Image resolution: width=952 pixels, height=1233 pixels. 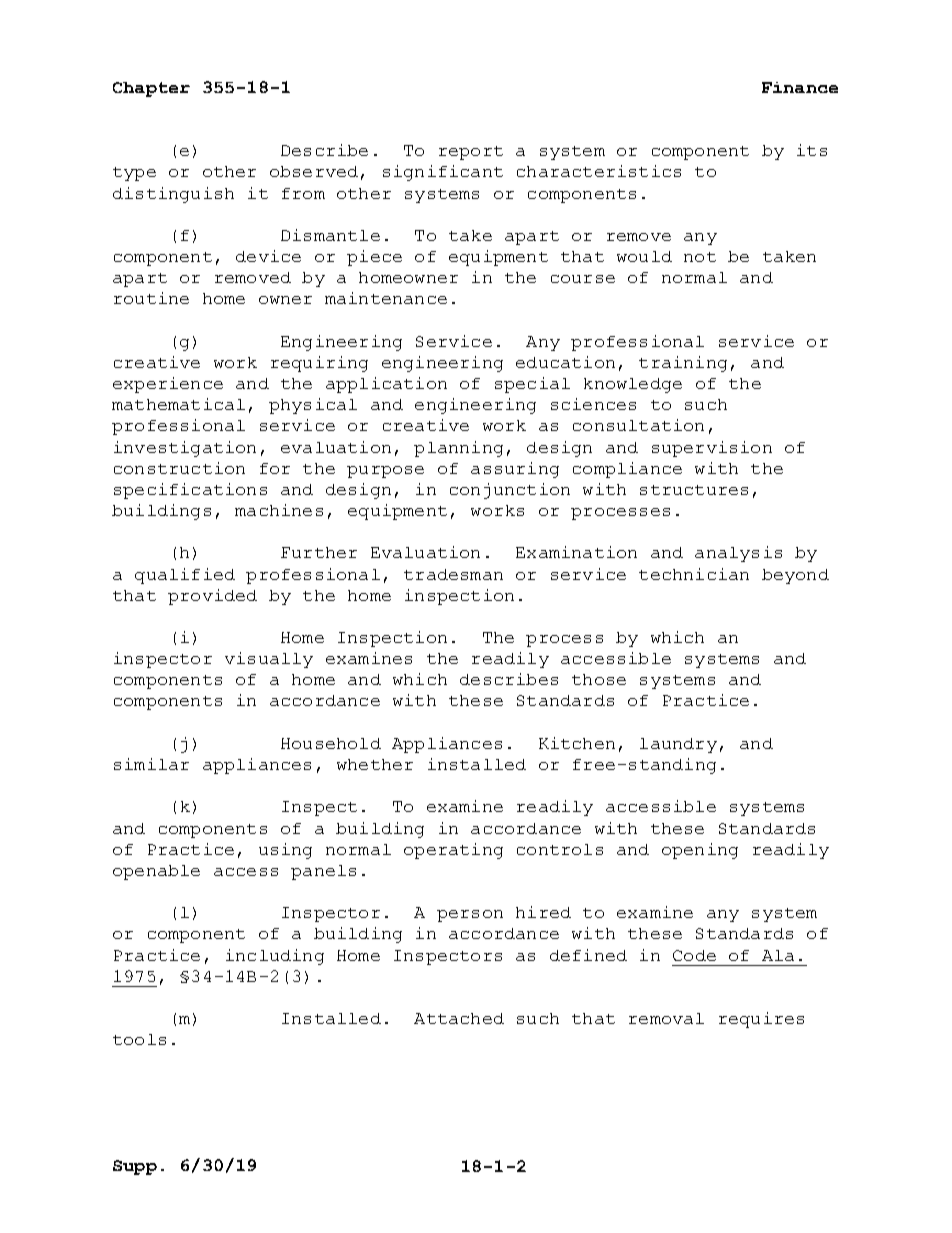 What do you see at coordinates (694, 574) in the document?
I see `technician` at bounding box center [694, 574].
